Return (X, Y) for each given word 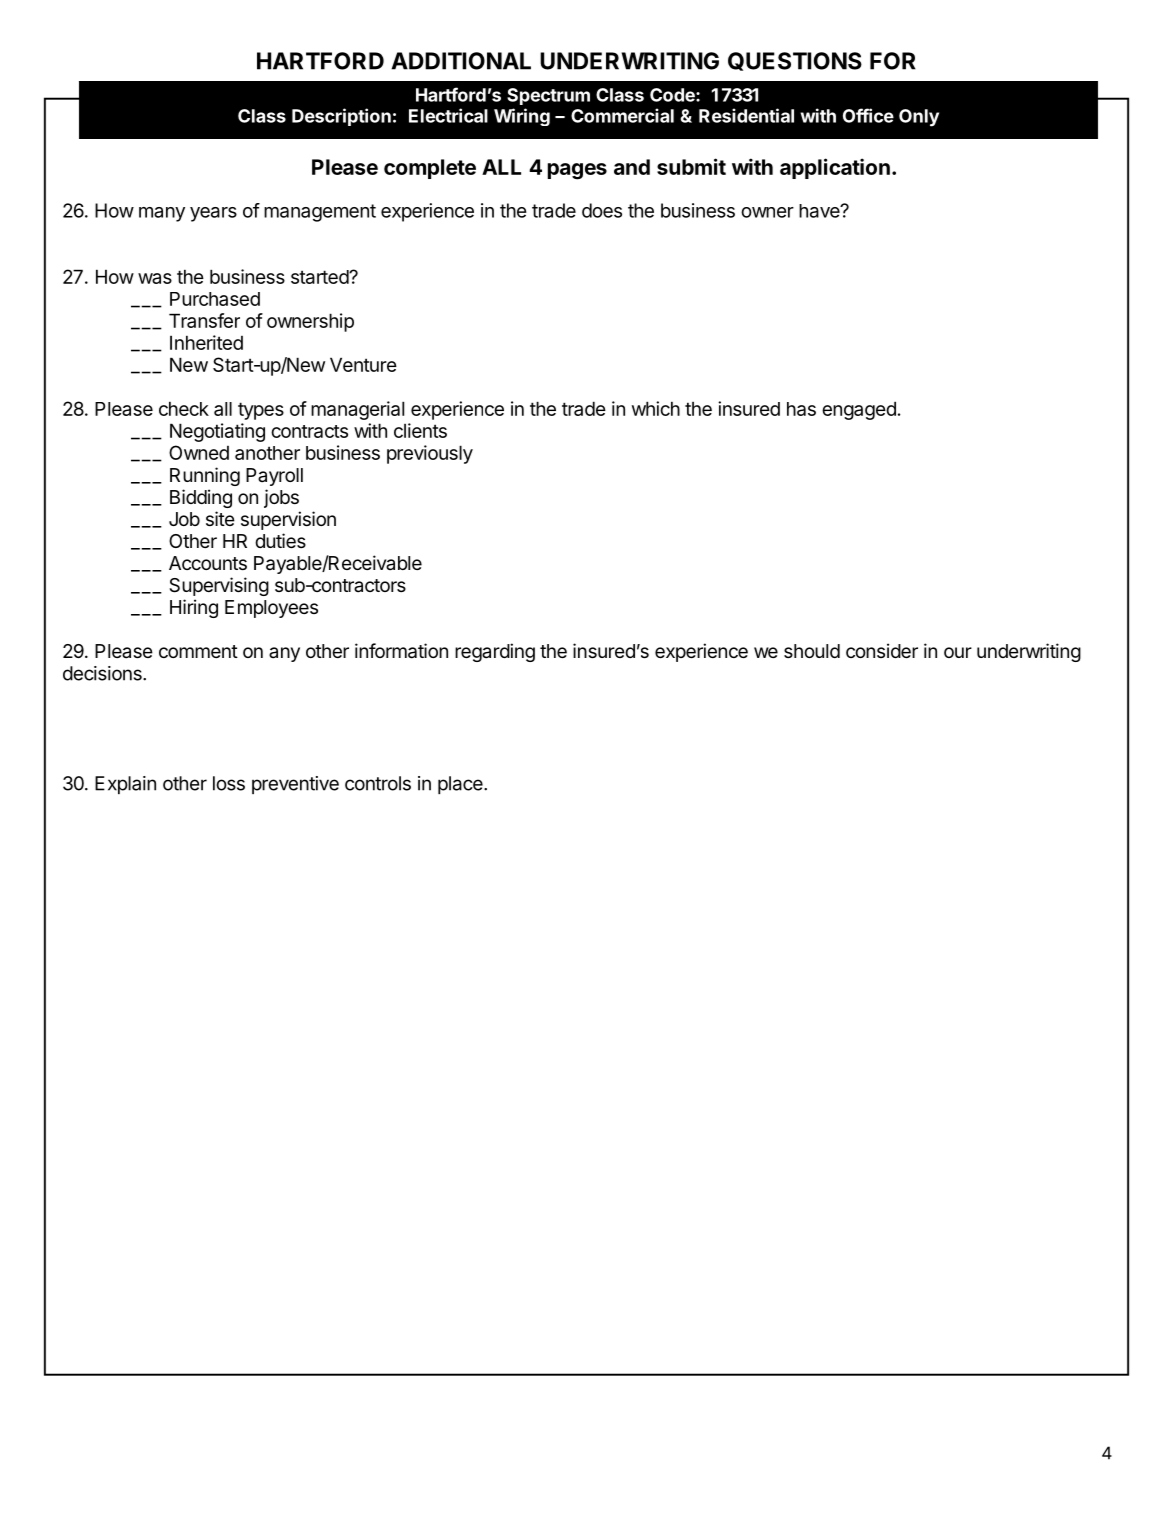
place (461, 785)
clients (420, 430)
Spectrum (548, 96)
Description (341, 117)
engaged (859, 410)
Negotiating (217, 432)
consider (882, 650)
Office (868, 115)
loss (229, 783)
